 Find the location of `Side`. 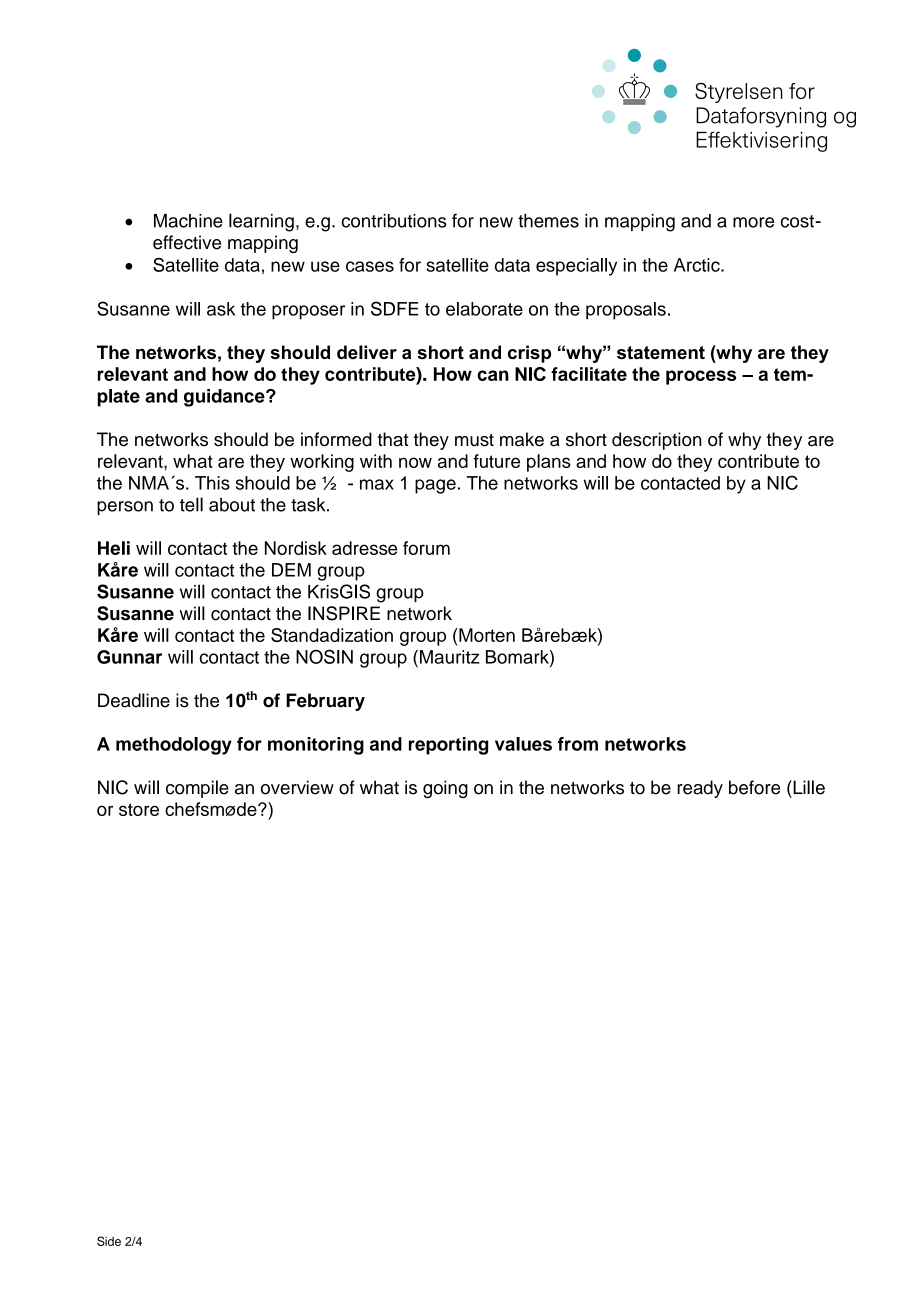

Side is located at coordinates (109, 1241).
